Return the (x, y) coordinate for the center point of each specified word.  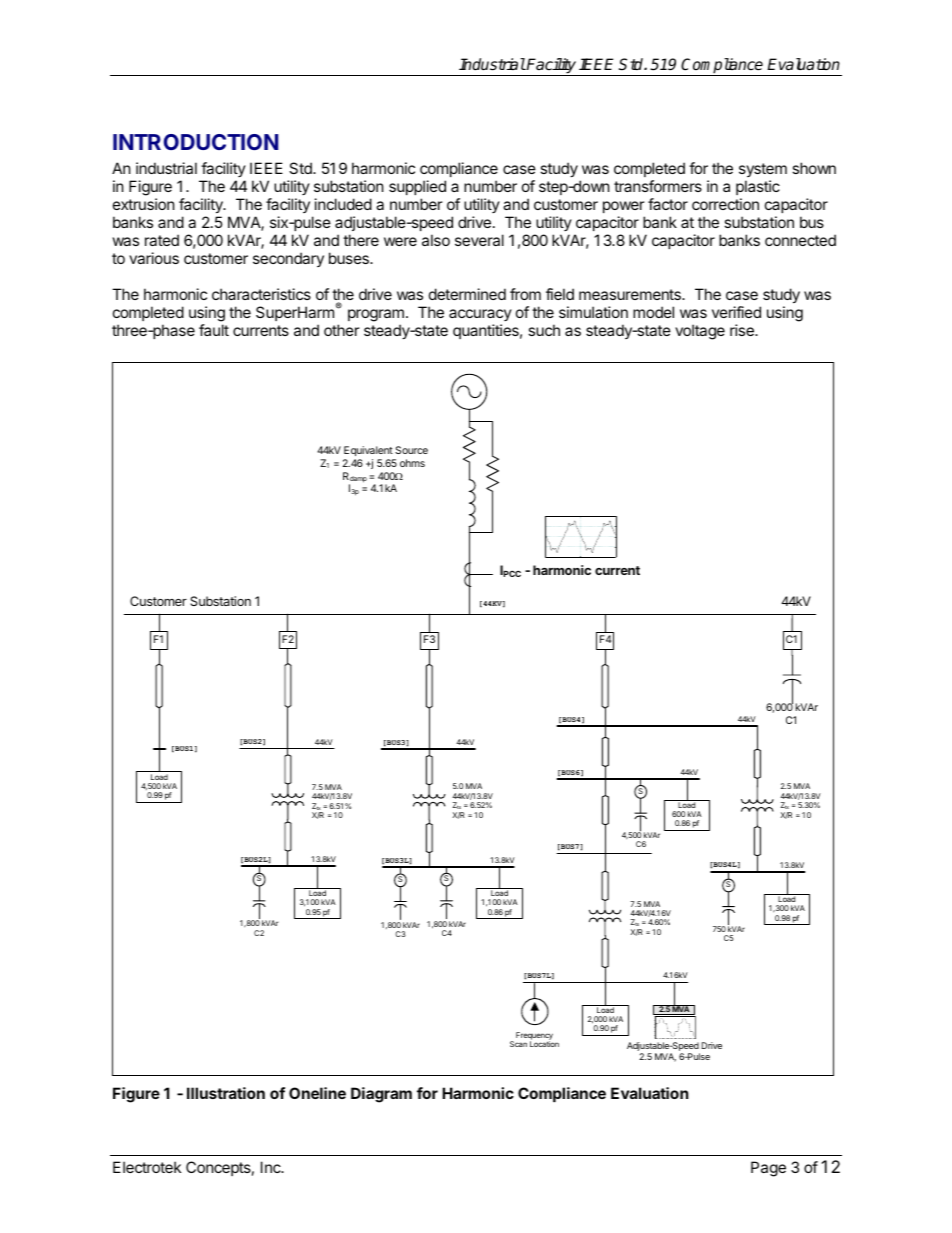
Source (411, 450)
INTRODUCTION (195, 142)
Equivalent (369, 453)
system (763, 172)
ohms (412, 463)
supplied (417, 187)
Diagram (381, 1095)
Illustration (226, 1093)
